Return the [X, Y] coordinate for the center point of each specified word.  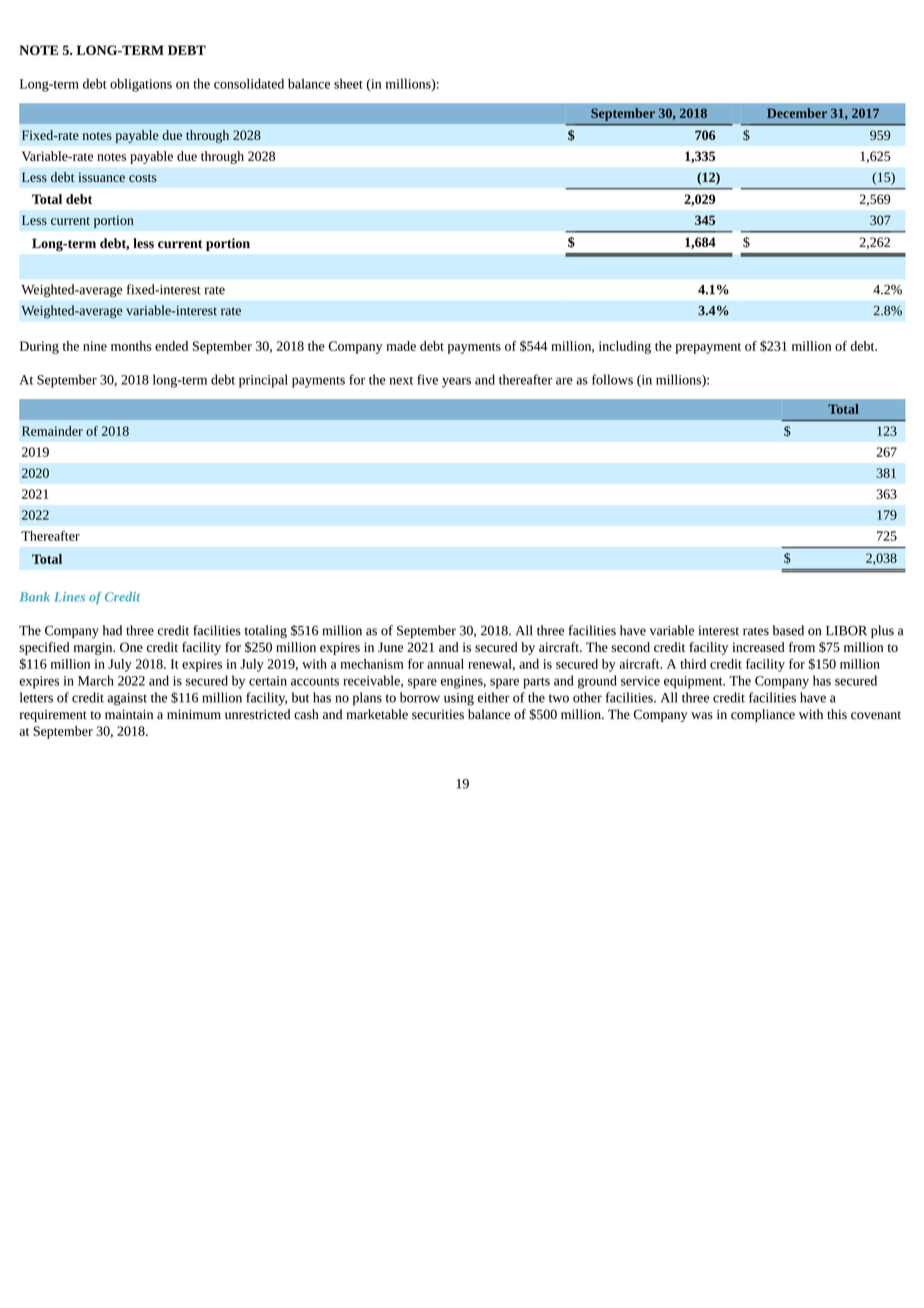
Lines [69, 597]
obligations [141, 85]
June [390, 647]
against [127, 699]
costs [143, 178]
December [797, 113]
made [401, 346]
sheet [348, 83]
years [456, 382]
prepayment [708, 348]
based [788, 630]
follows [612, 379]
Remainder [52, 431]
